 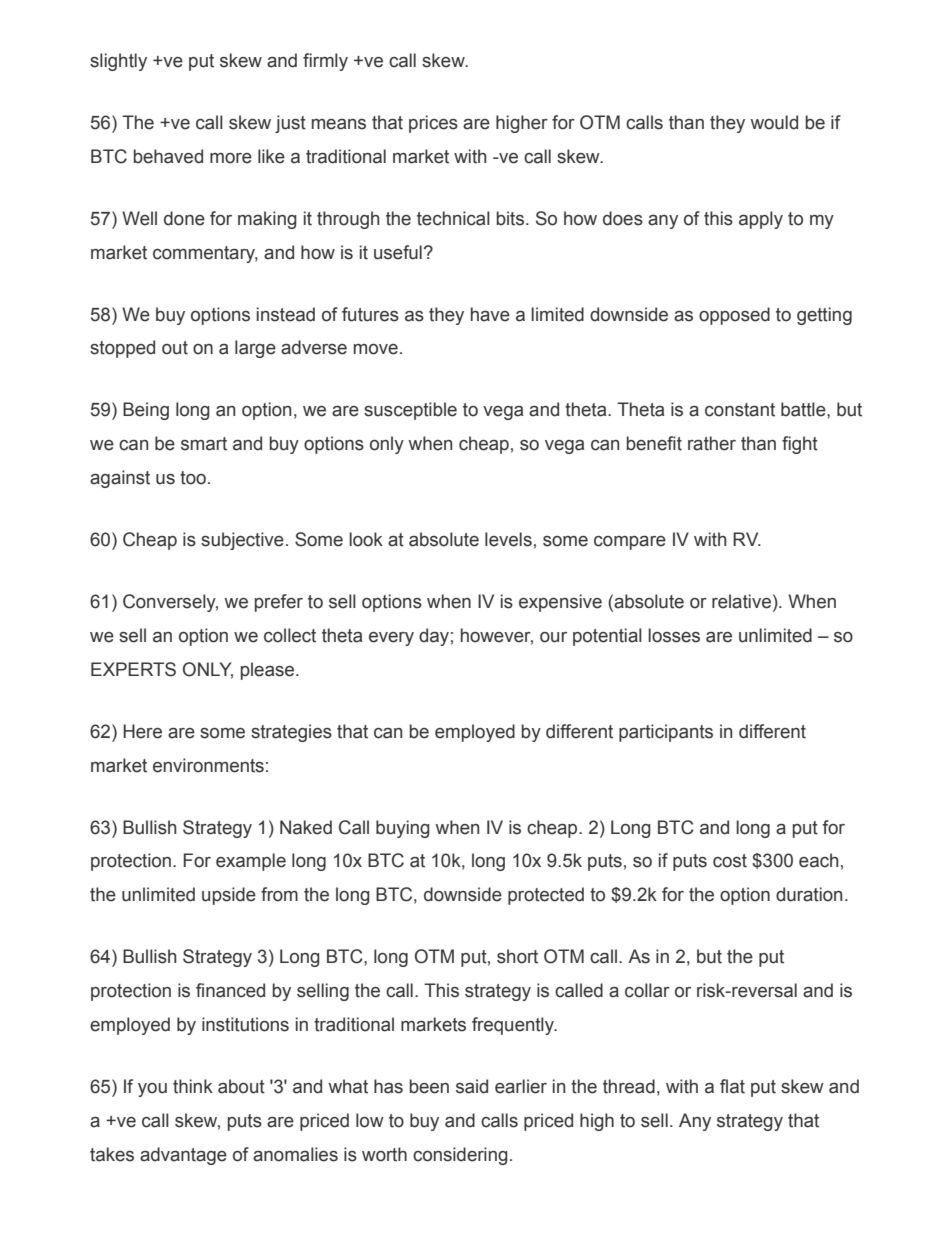 I want to click on advantage, so click(x=183, y=1156).
